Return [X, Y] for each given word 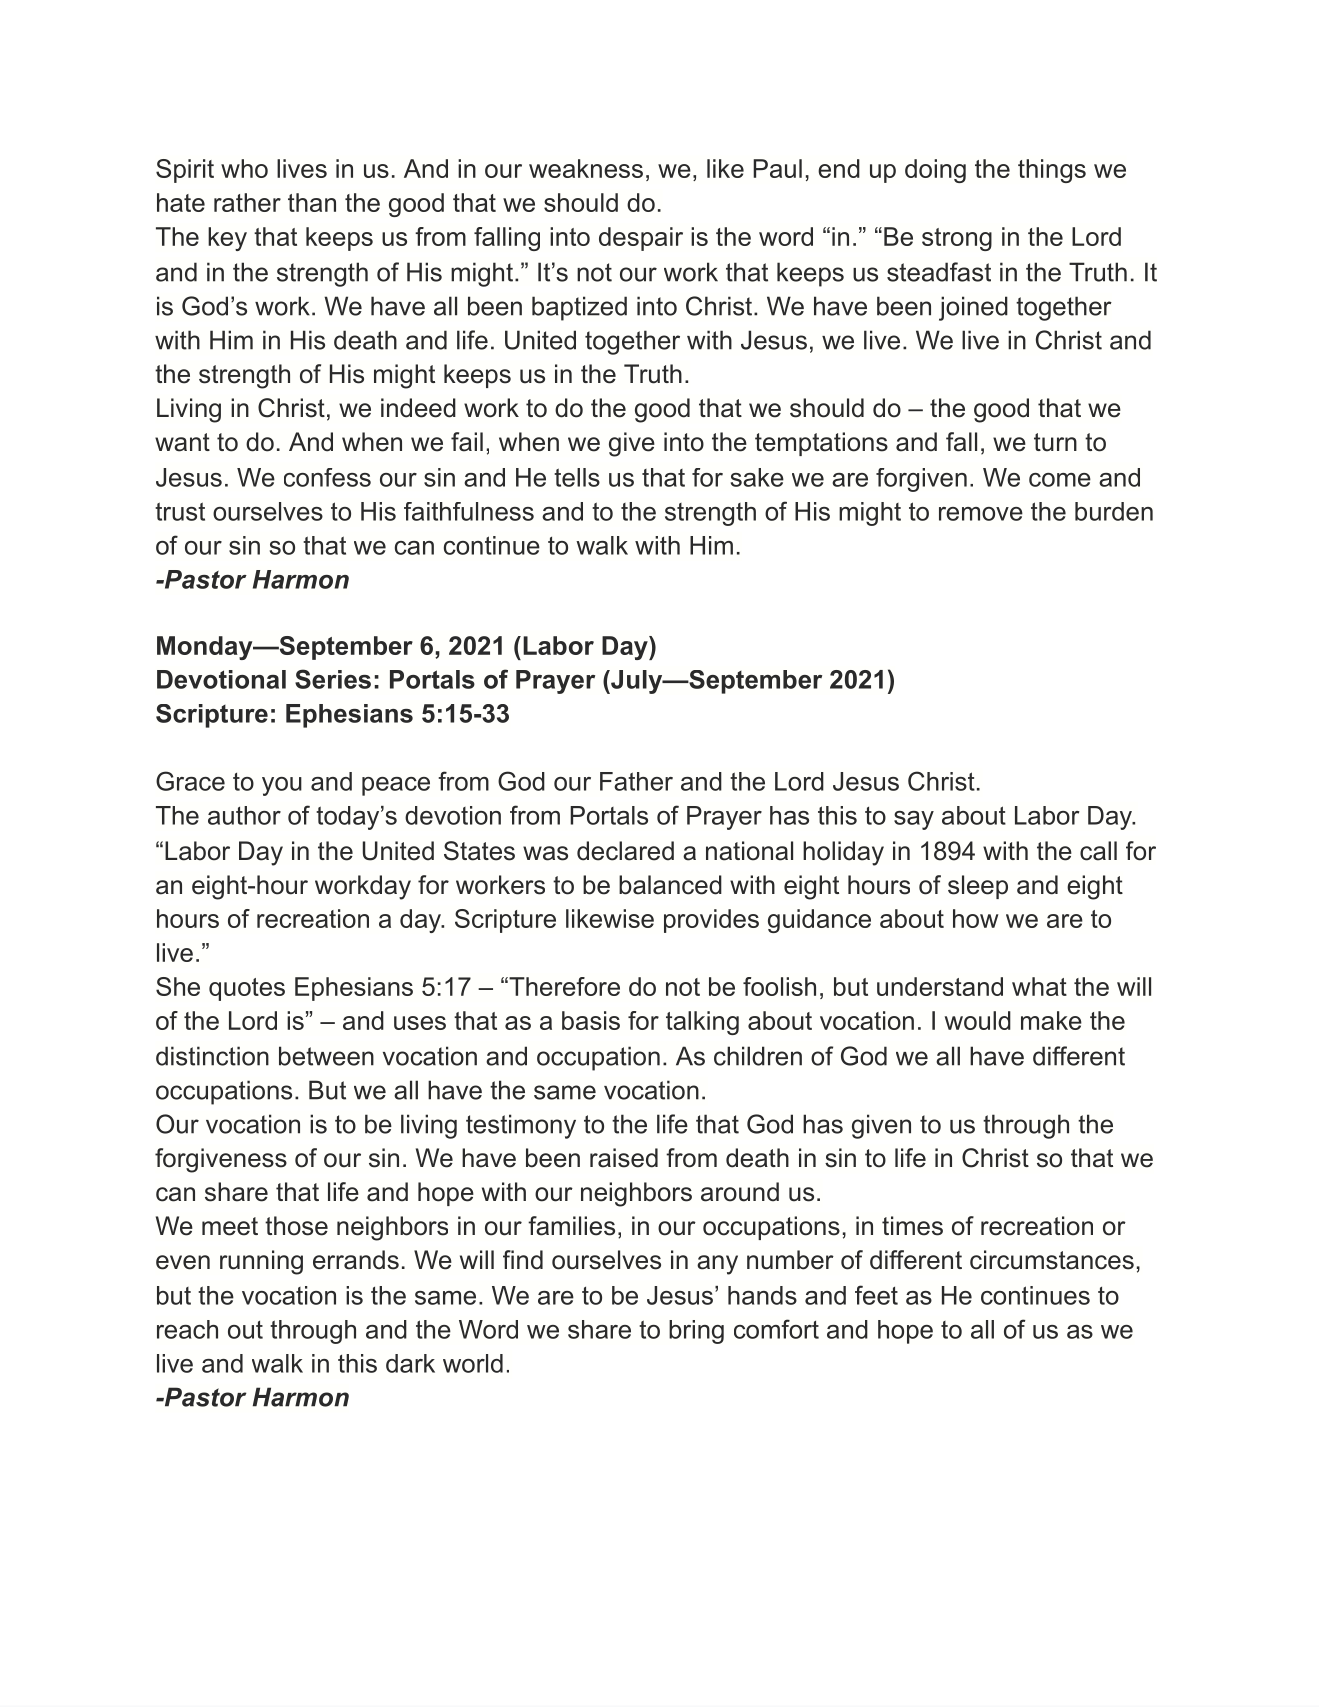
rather [247, 202]
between [326, 1056]
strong [957, 239]
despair [641, 239]
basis [591, 1020]
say [914, 820]
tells [577, 477]
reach [187, 1329]
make [1051, 1020]
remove [981, 514]
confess [327, 477]
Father [636, 781]
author [244, 815]
